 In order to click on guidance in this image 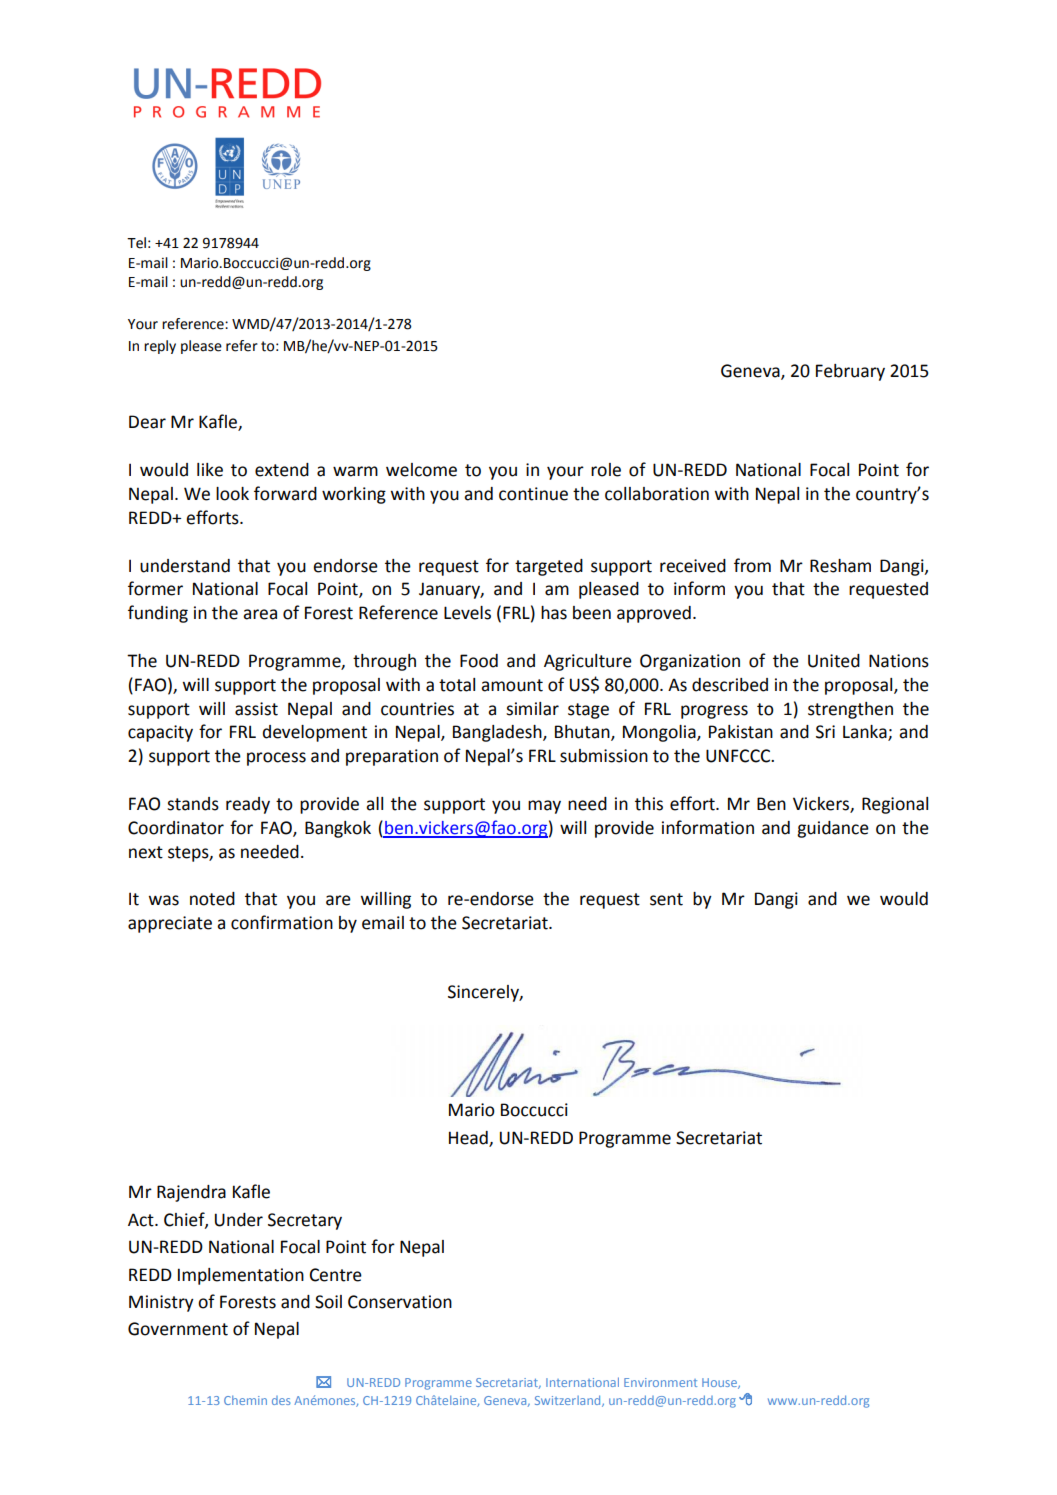, I will do `click(833, 829)`.
